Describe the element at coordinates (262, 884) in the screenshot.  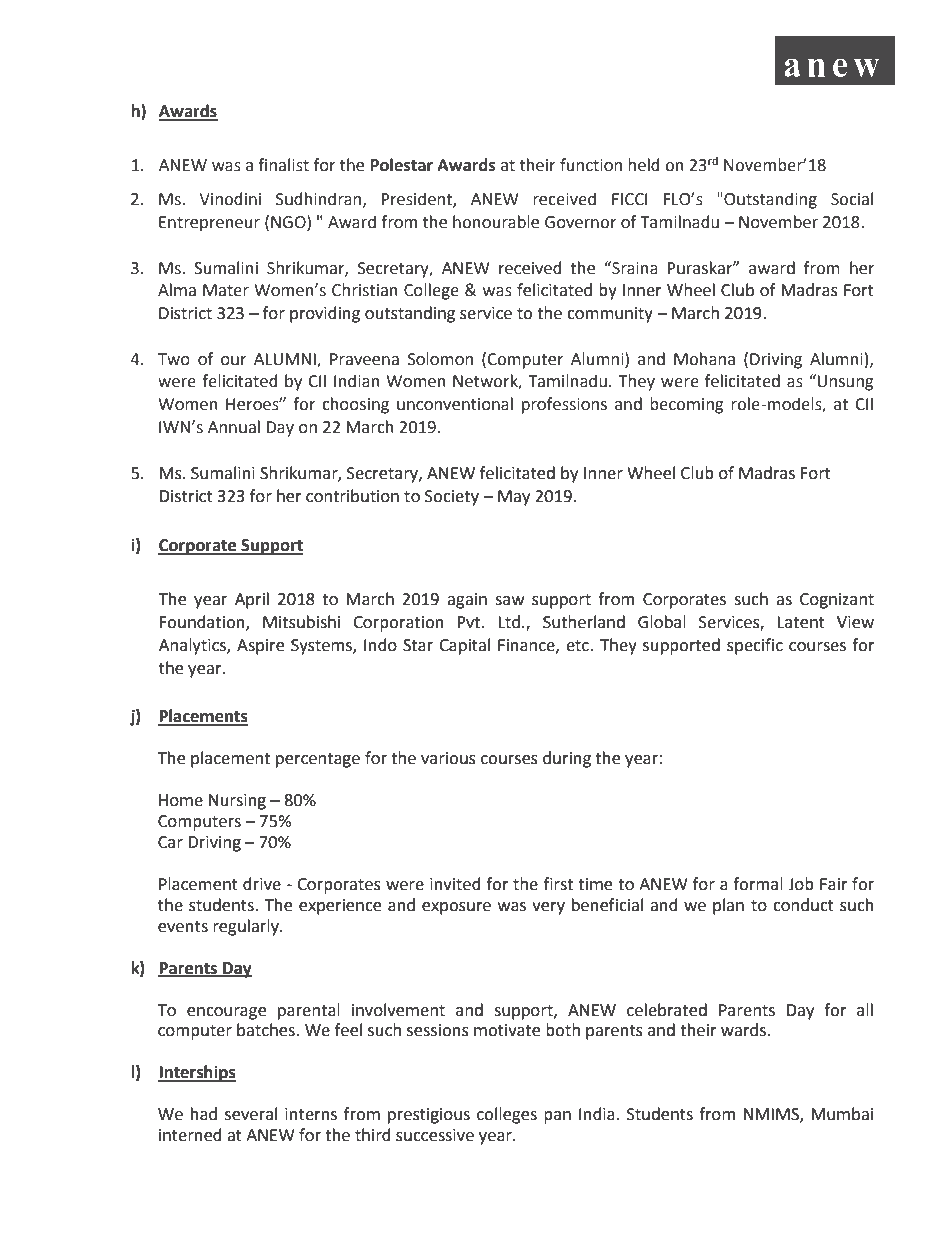
I see `drive` at that location.
